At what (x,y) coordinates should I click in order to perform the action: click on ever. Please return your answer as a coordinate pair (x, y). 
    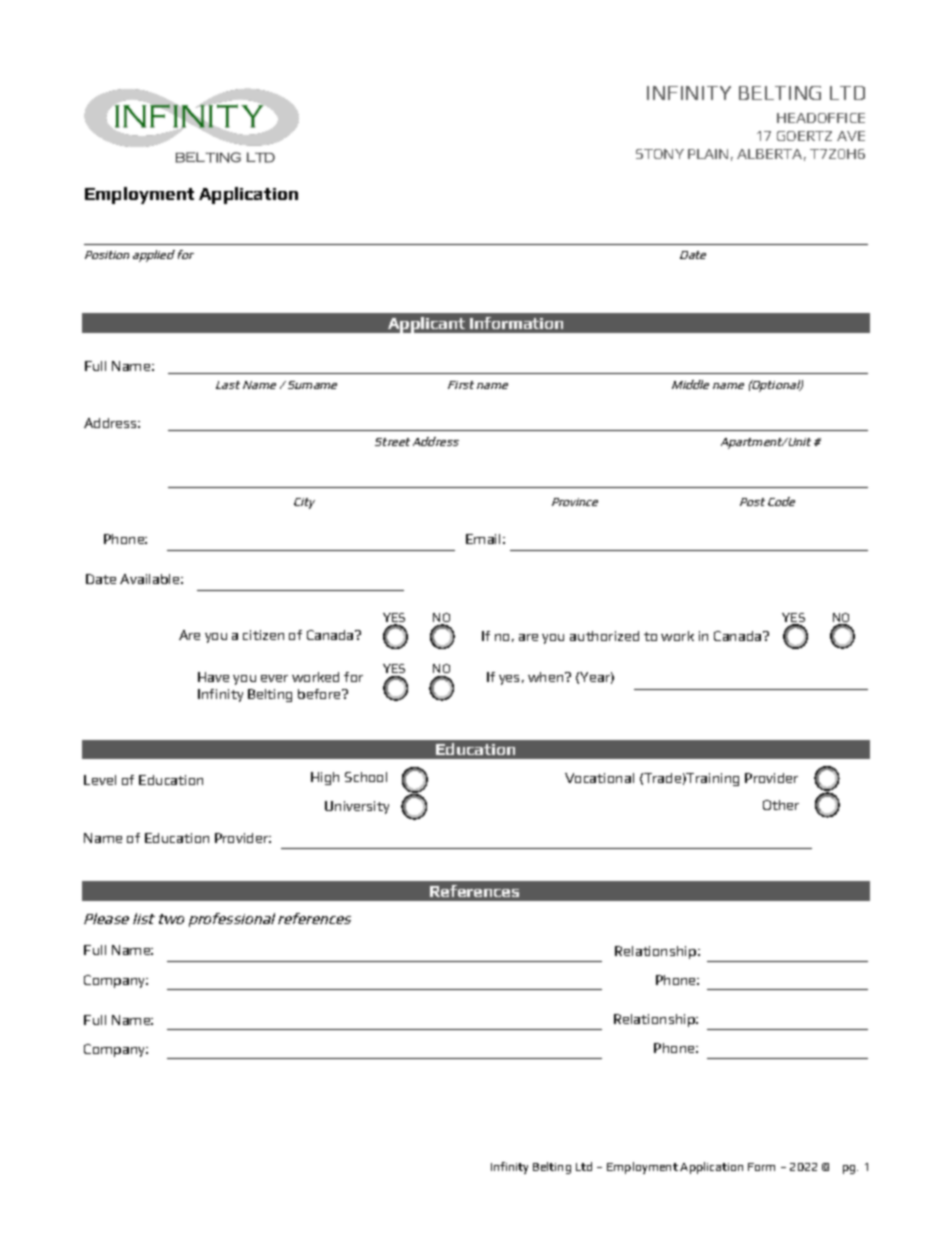
    Looking at the image, I should click on (274, 678).
